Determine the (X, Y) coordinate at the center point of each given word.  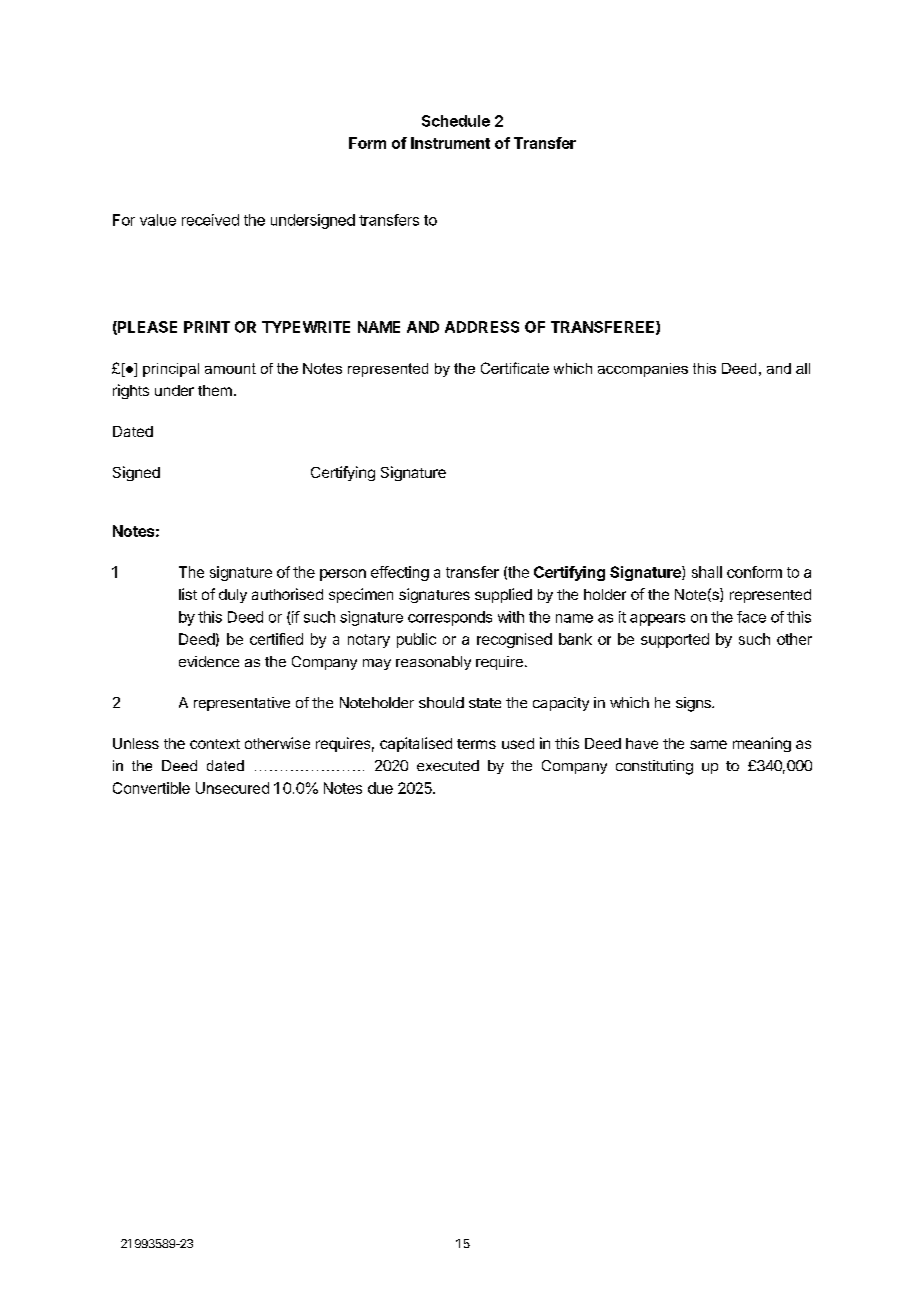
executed (448, 765)
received (210, 220)
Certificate (515, 368)
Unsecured (232, 788)
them (215, 390)
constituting (654, 767)
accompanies (643, 370)
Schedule (456, 121)
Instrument (450, 143)
